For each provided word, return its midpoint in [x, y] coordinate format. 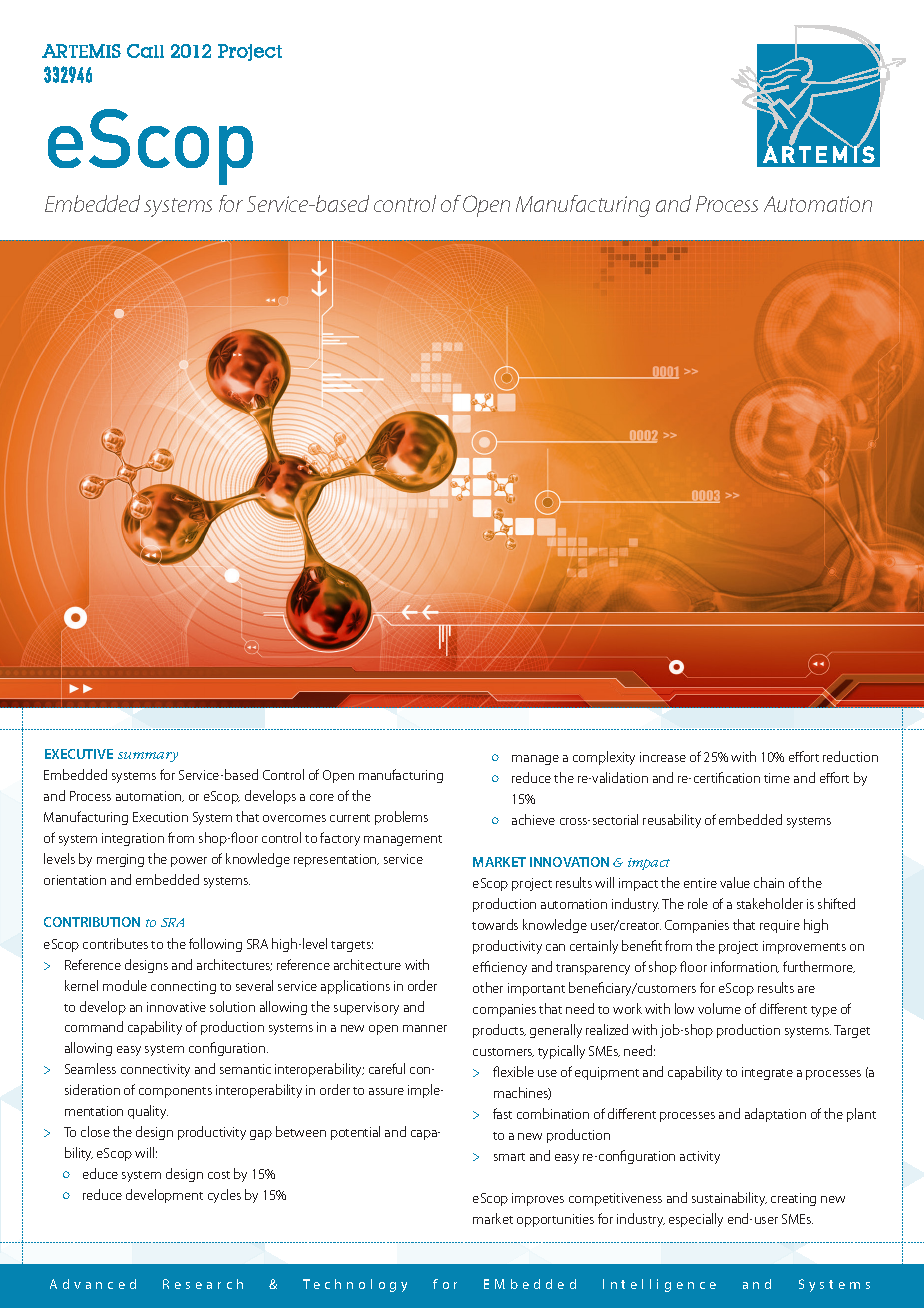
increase [663, 757]
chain [769, 882]
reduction [850, 756]
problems [401, 818]
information [745, 967]
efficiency [500, 968]
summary [148, 757]
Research [203, 1284]
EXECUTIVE [79, 754]
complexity [604, 758]
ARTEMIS [81, 51]
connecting [183, 987]
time [777, 778]
